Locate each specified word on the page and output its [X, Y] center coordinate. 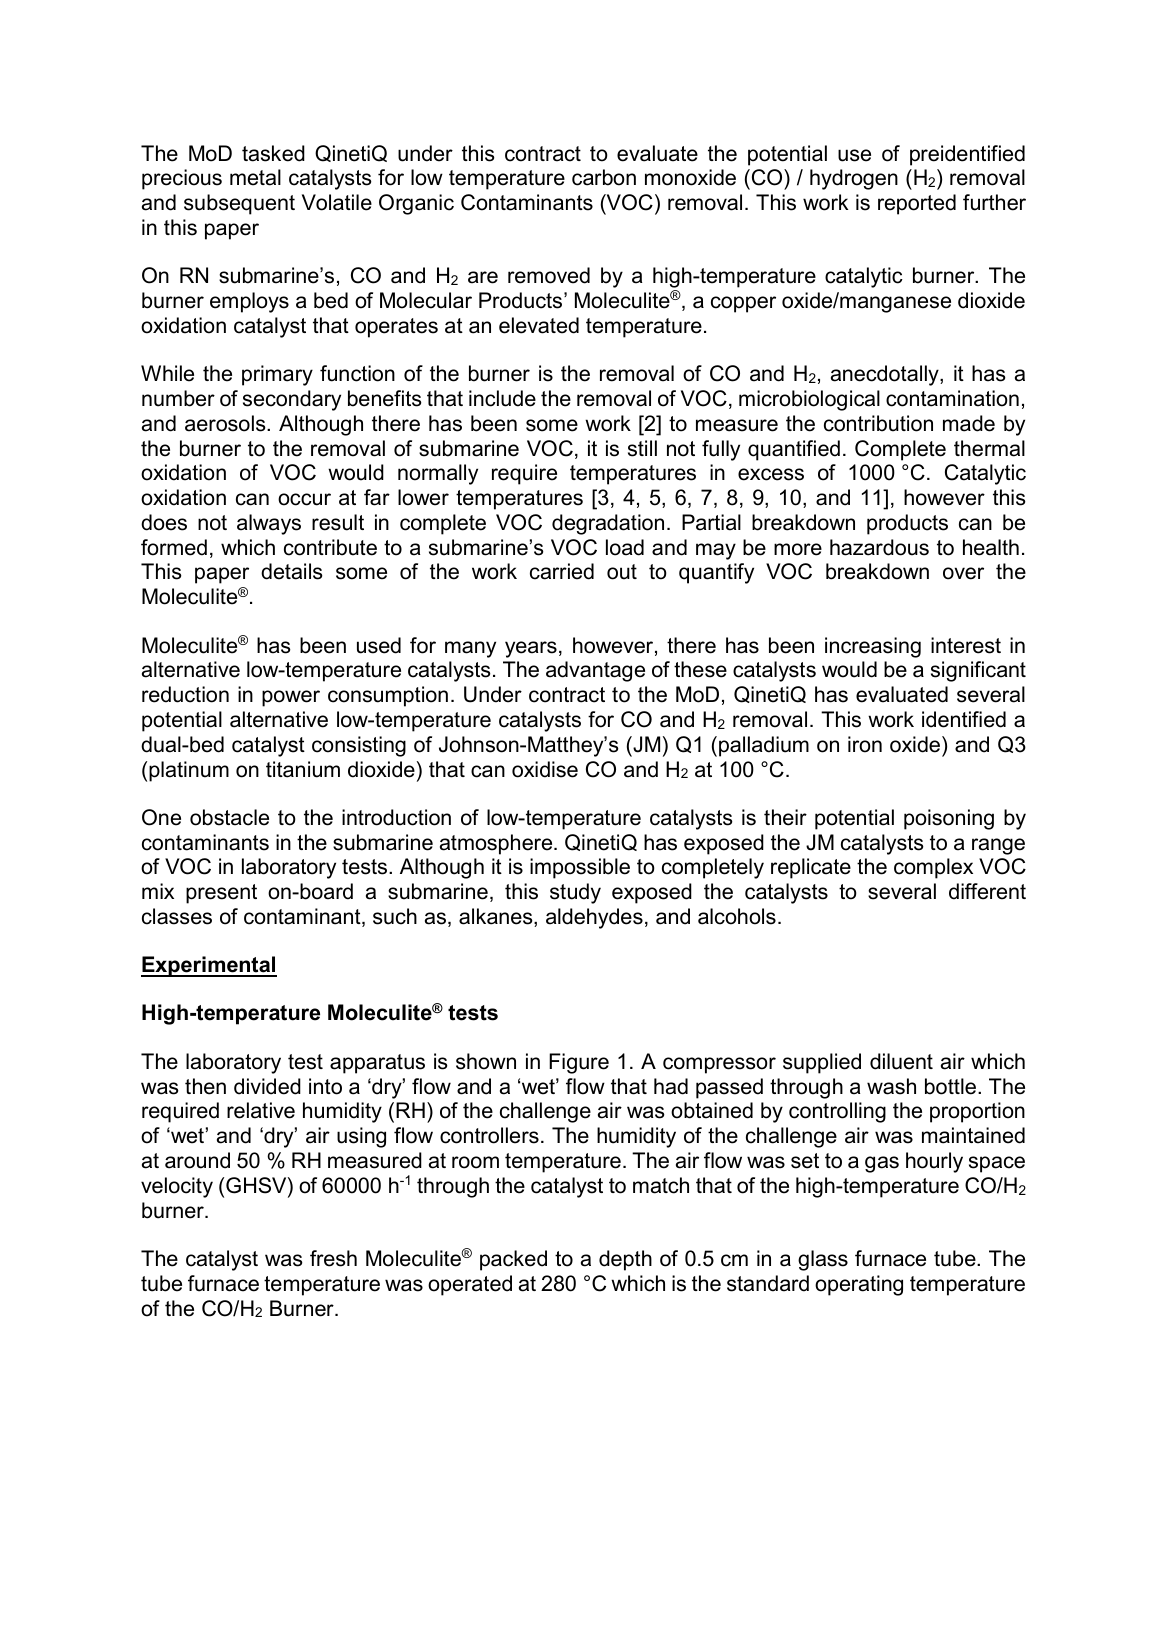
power [291, 698]
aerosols [226, 423]
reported [917, 204]
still [642, 448]
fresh [333, 1258]
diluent [901, 1061]
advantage [595, 671]
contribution [878, 423]
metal [255, 177]
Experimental [209, 966]
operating [859, 1285]
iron [865, 744]
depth [625, 1260]
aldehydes [594, 918]
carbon [604, 177]
